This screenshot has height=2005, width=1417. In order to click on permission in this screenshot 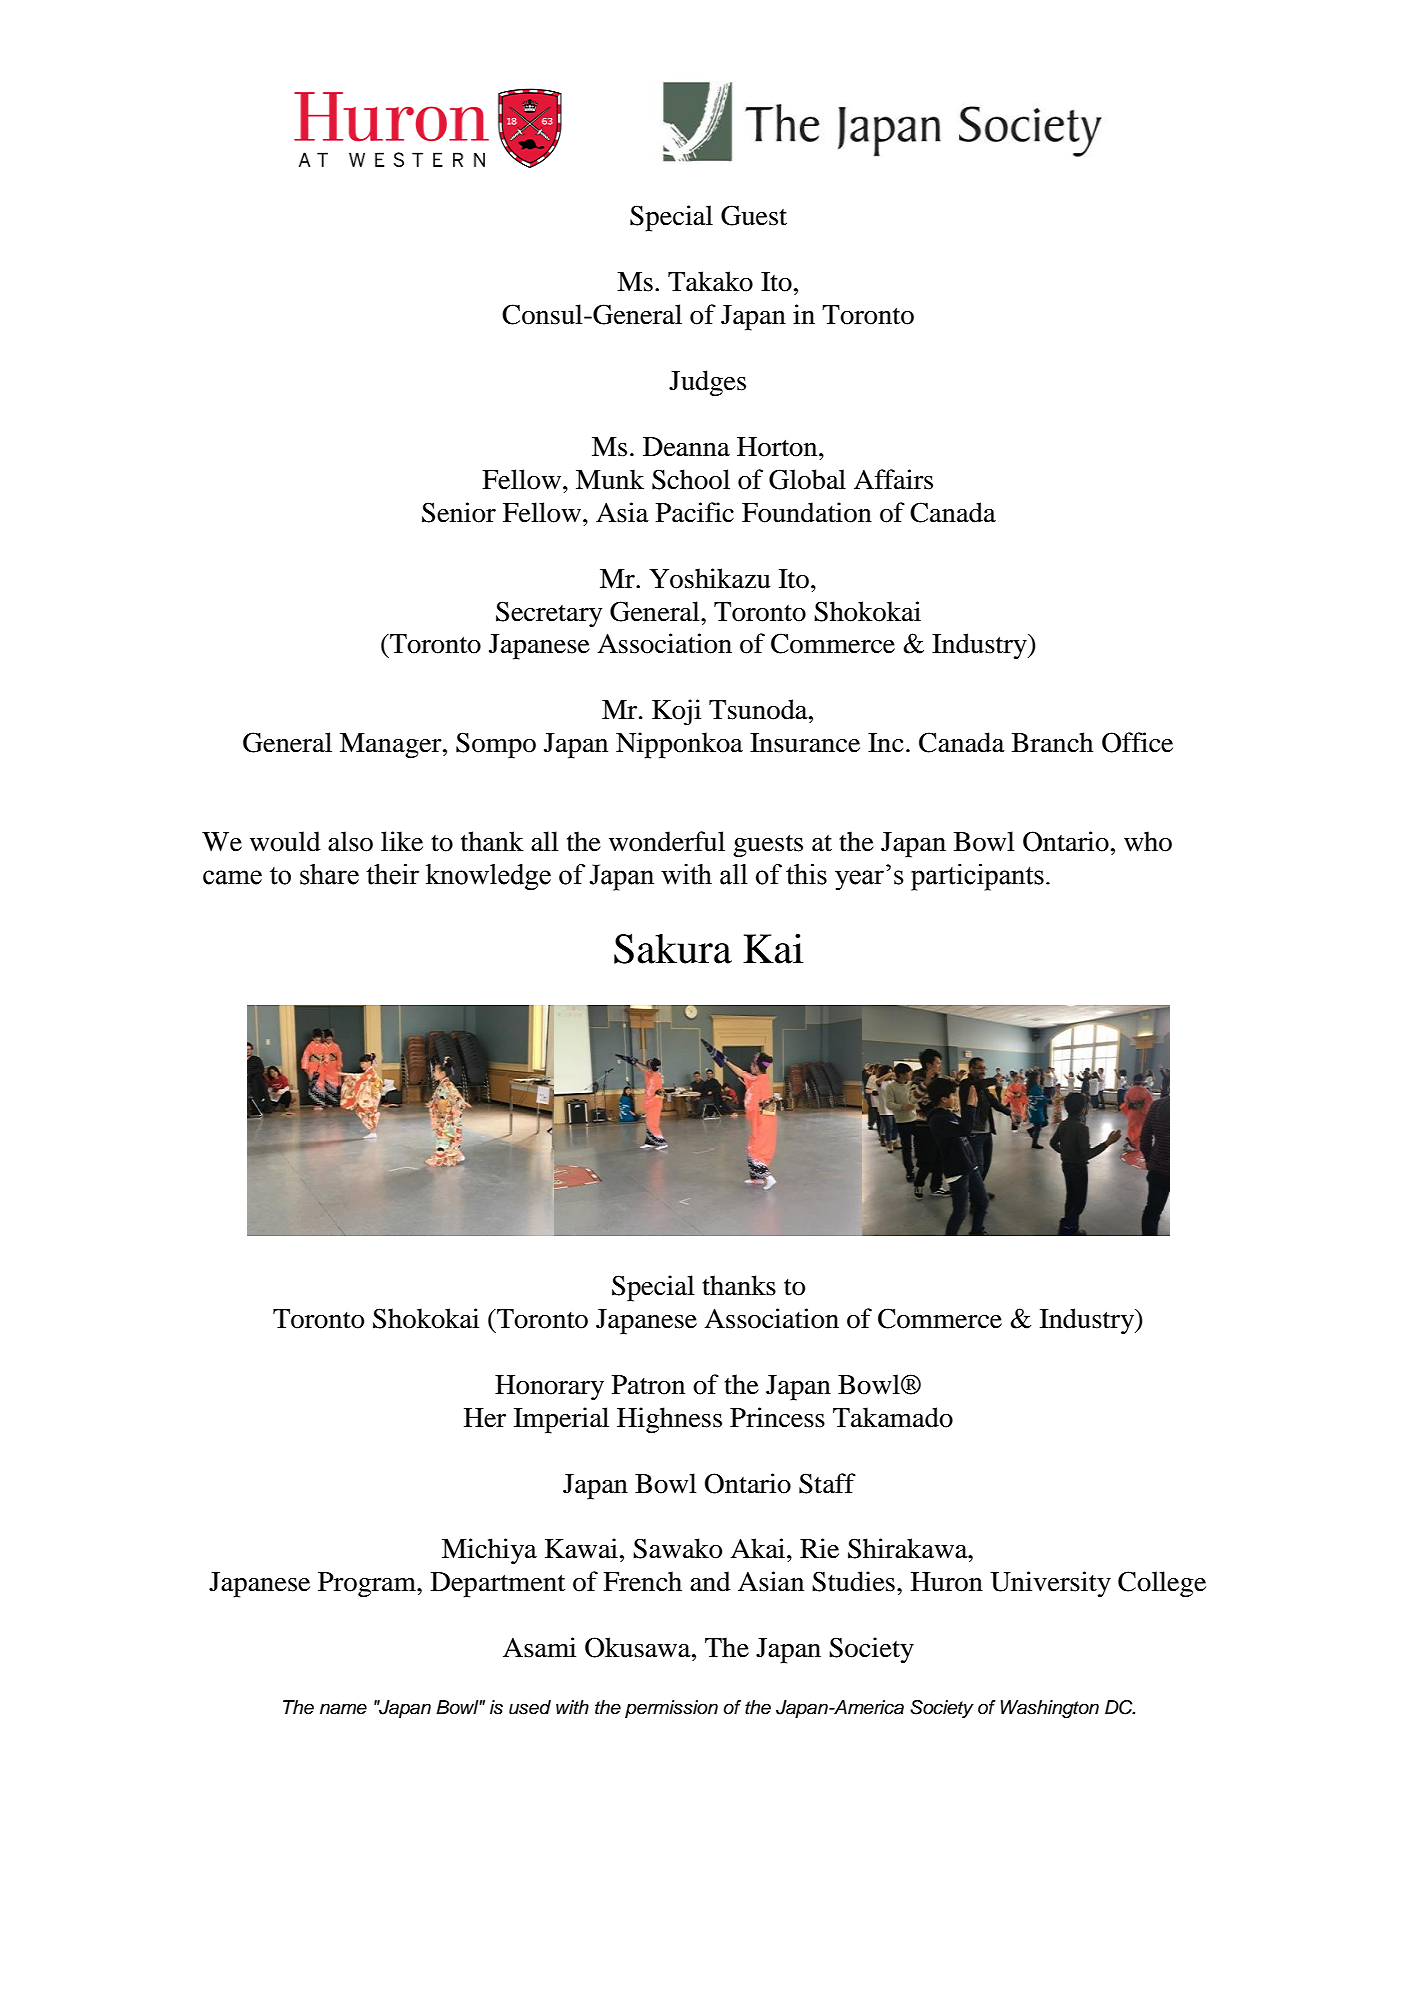, I will do `click(671, 1709)`.
